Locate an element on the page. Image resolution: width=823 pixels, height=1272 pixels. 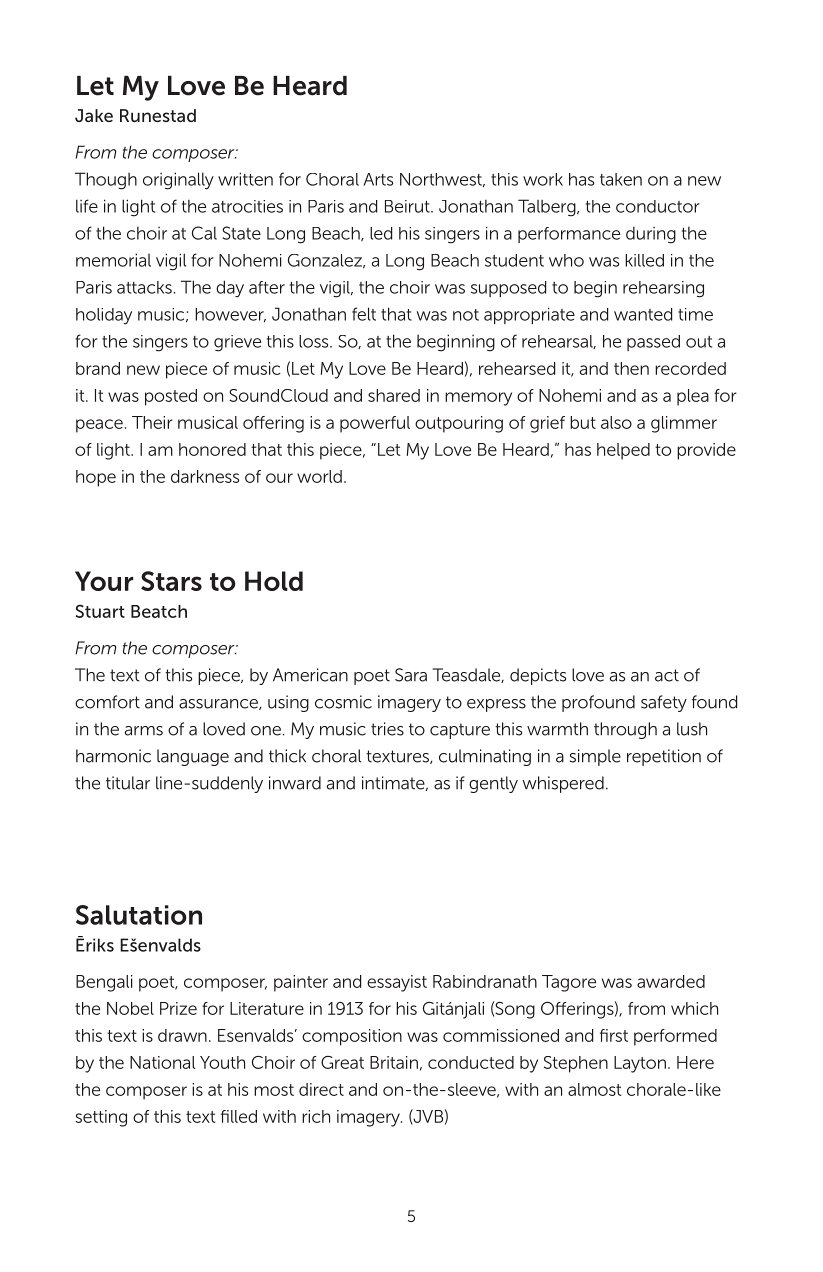
tries is located at coordinates (387, 729).
